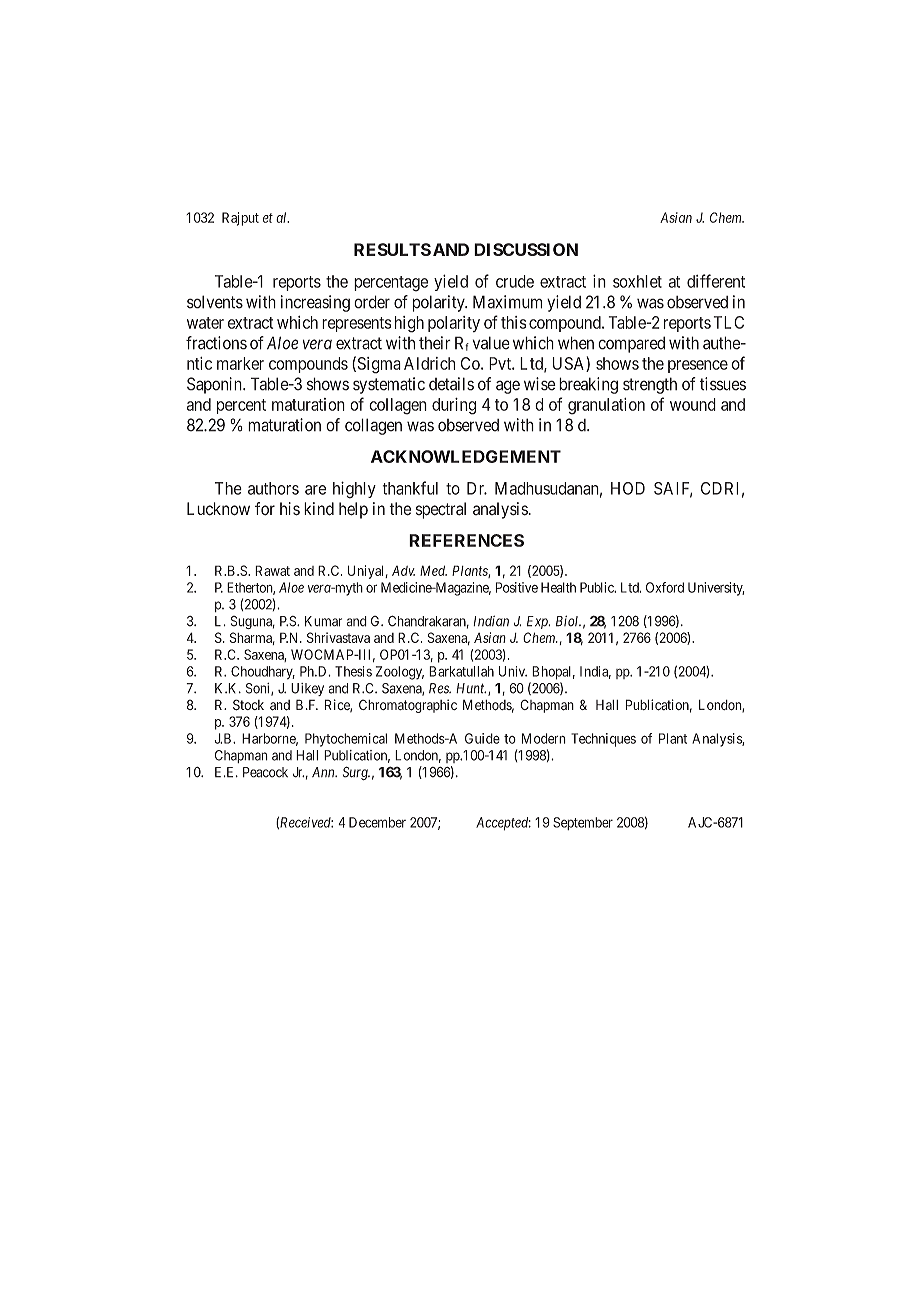 The height and width of the document is (1308, 924). What do you see at coordinates (240, 219) in the document?
I see `Rajput` at bounding box center [240, 219].
